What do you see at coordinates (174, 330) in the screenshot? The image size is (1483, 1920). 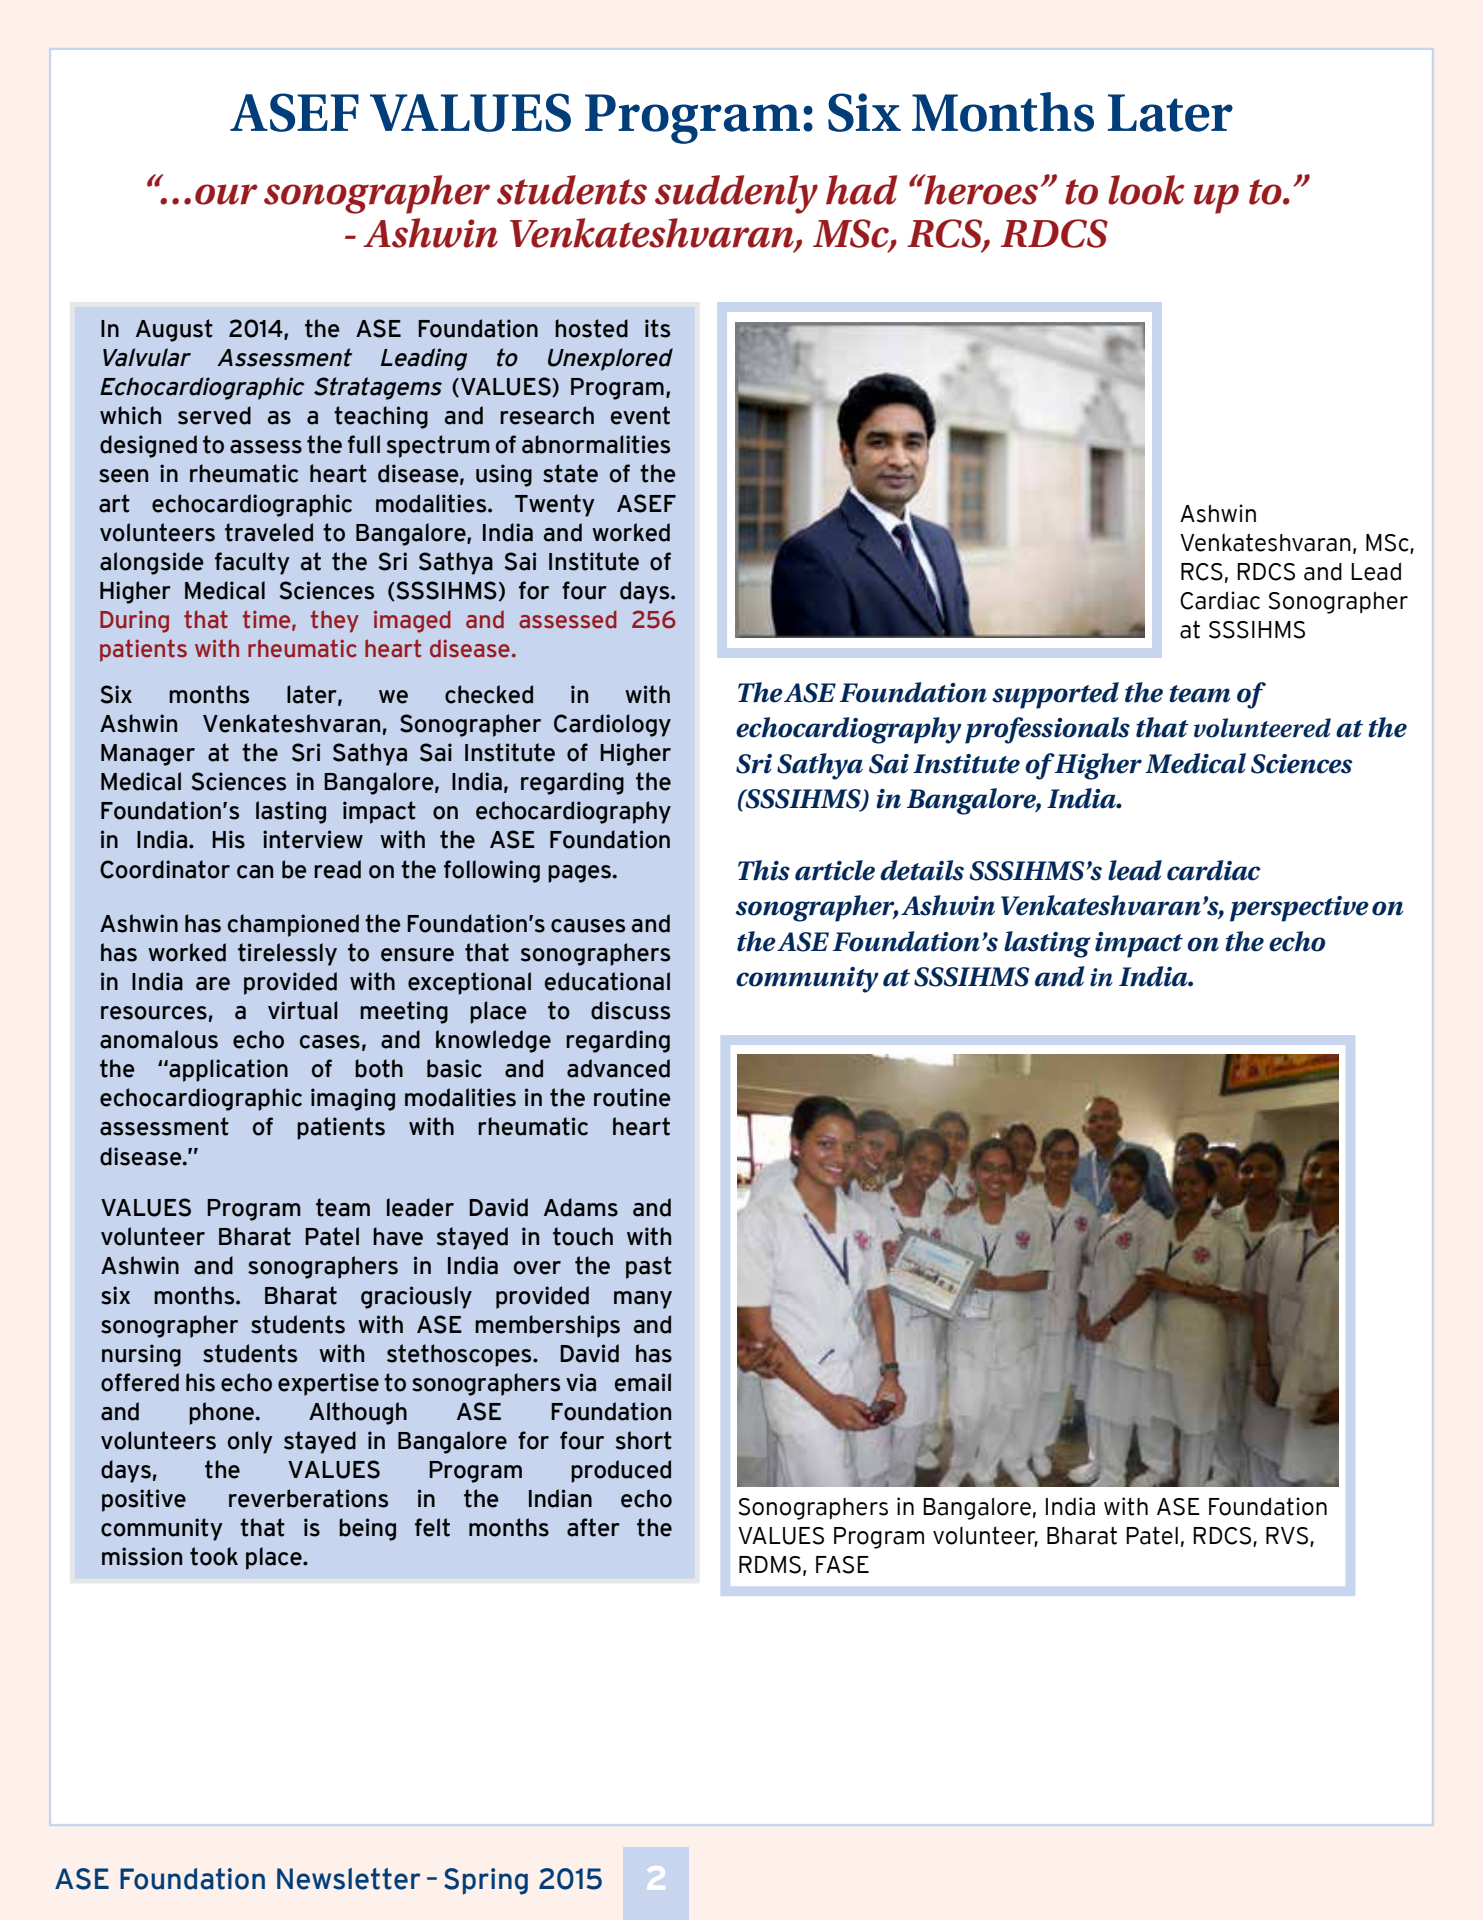 I see `August` at bounding box center [174, 330].
